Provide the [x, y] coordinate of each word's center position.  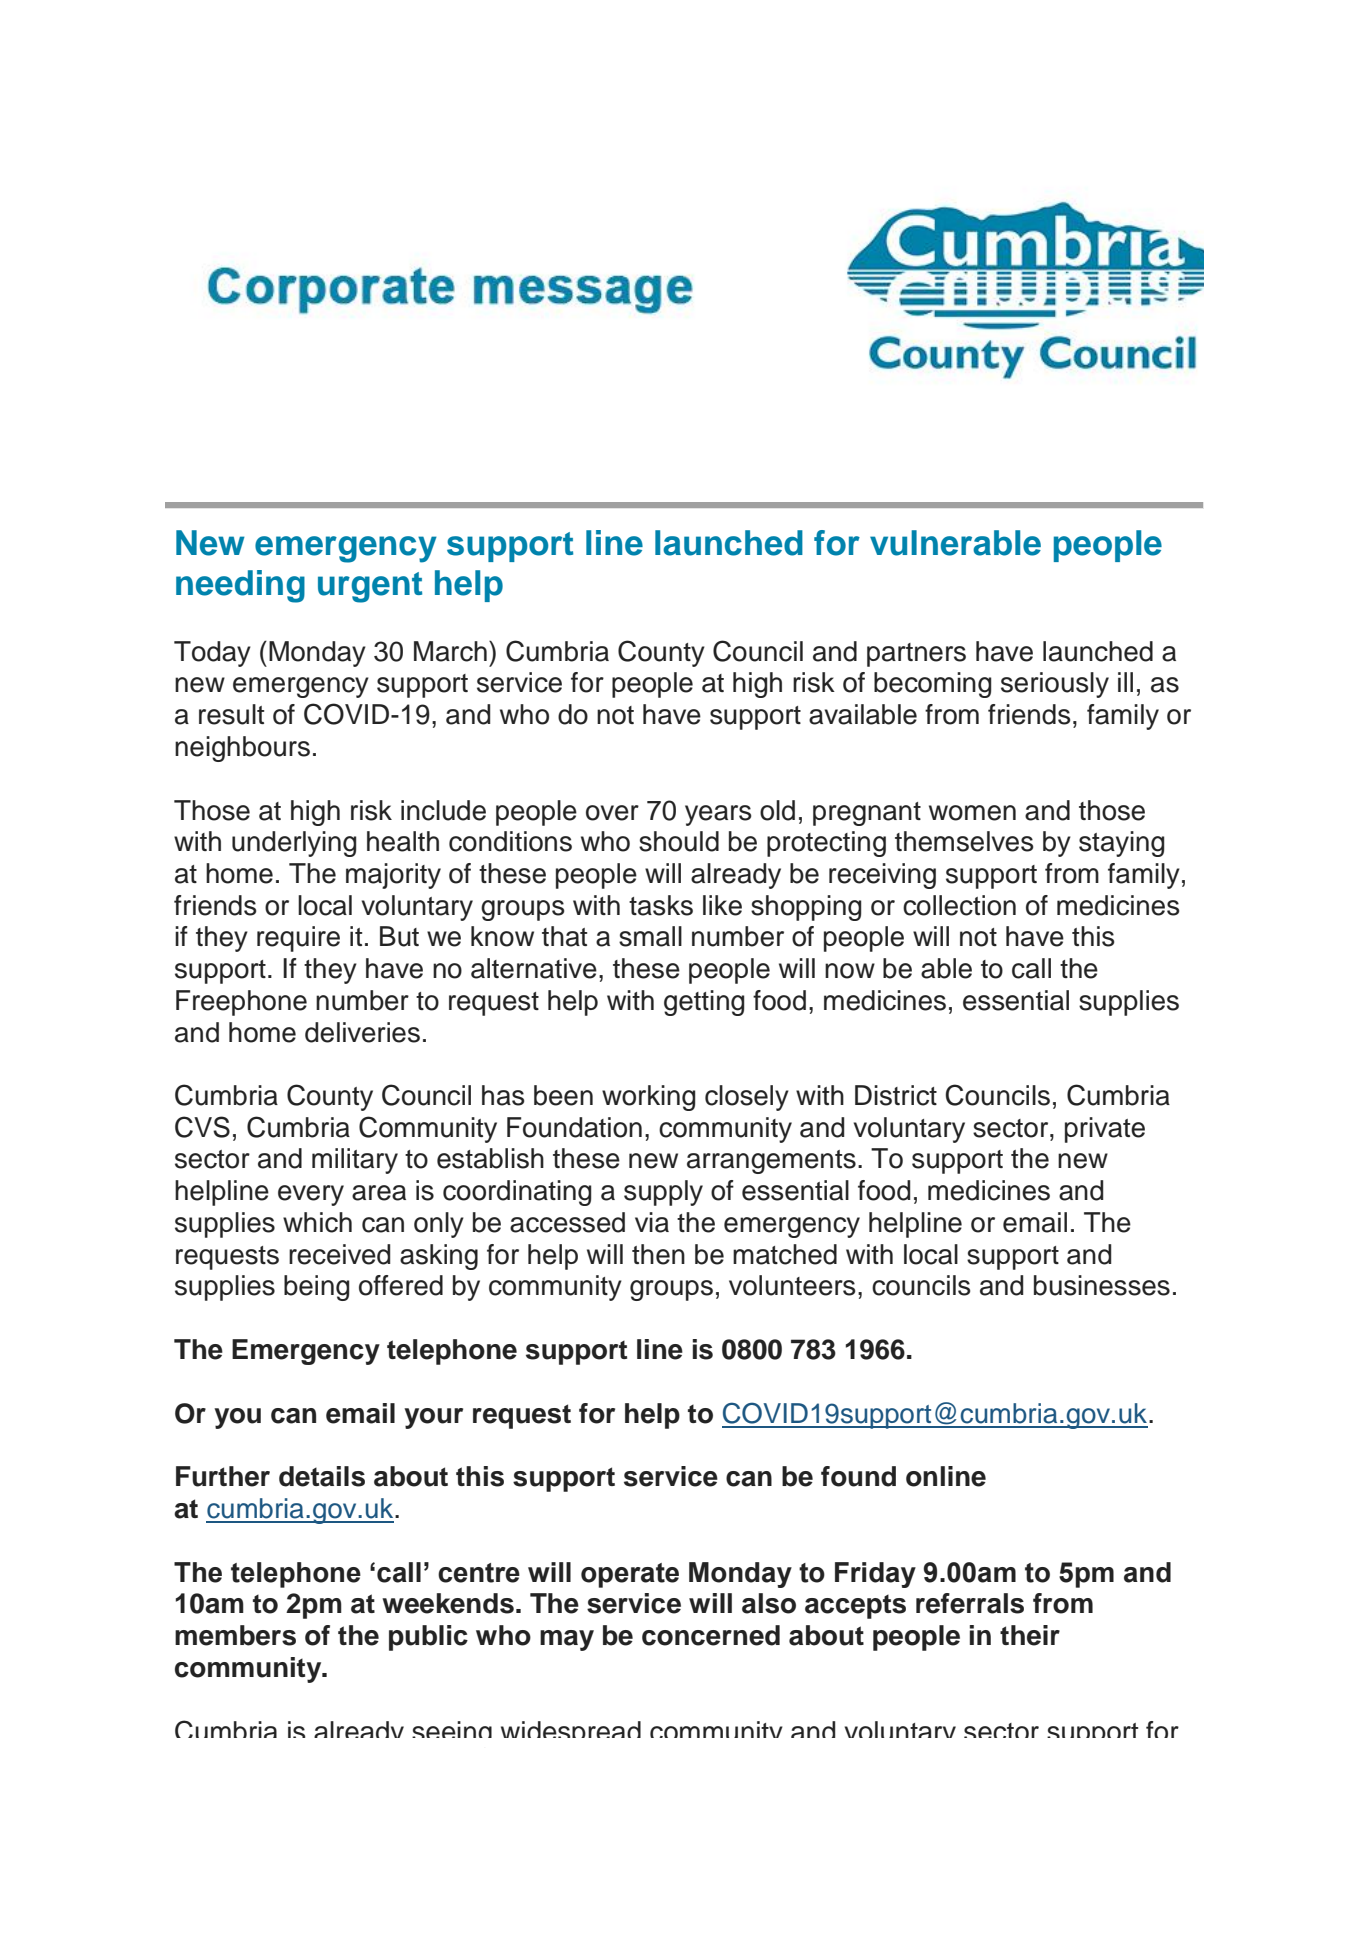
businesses [1102, 1285]
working [648, 1098]
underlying [294, 844]
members [235, 1635]
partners [916, 655]
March [450, 651]
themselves [964, 841]
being [316, 1288]
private [1105, 1130]
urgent [370, 587]
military [355, 1161]
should [679, 841]
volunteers [792, 1285]
